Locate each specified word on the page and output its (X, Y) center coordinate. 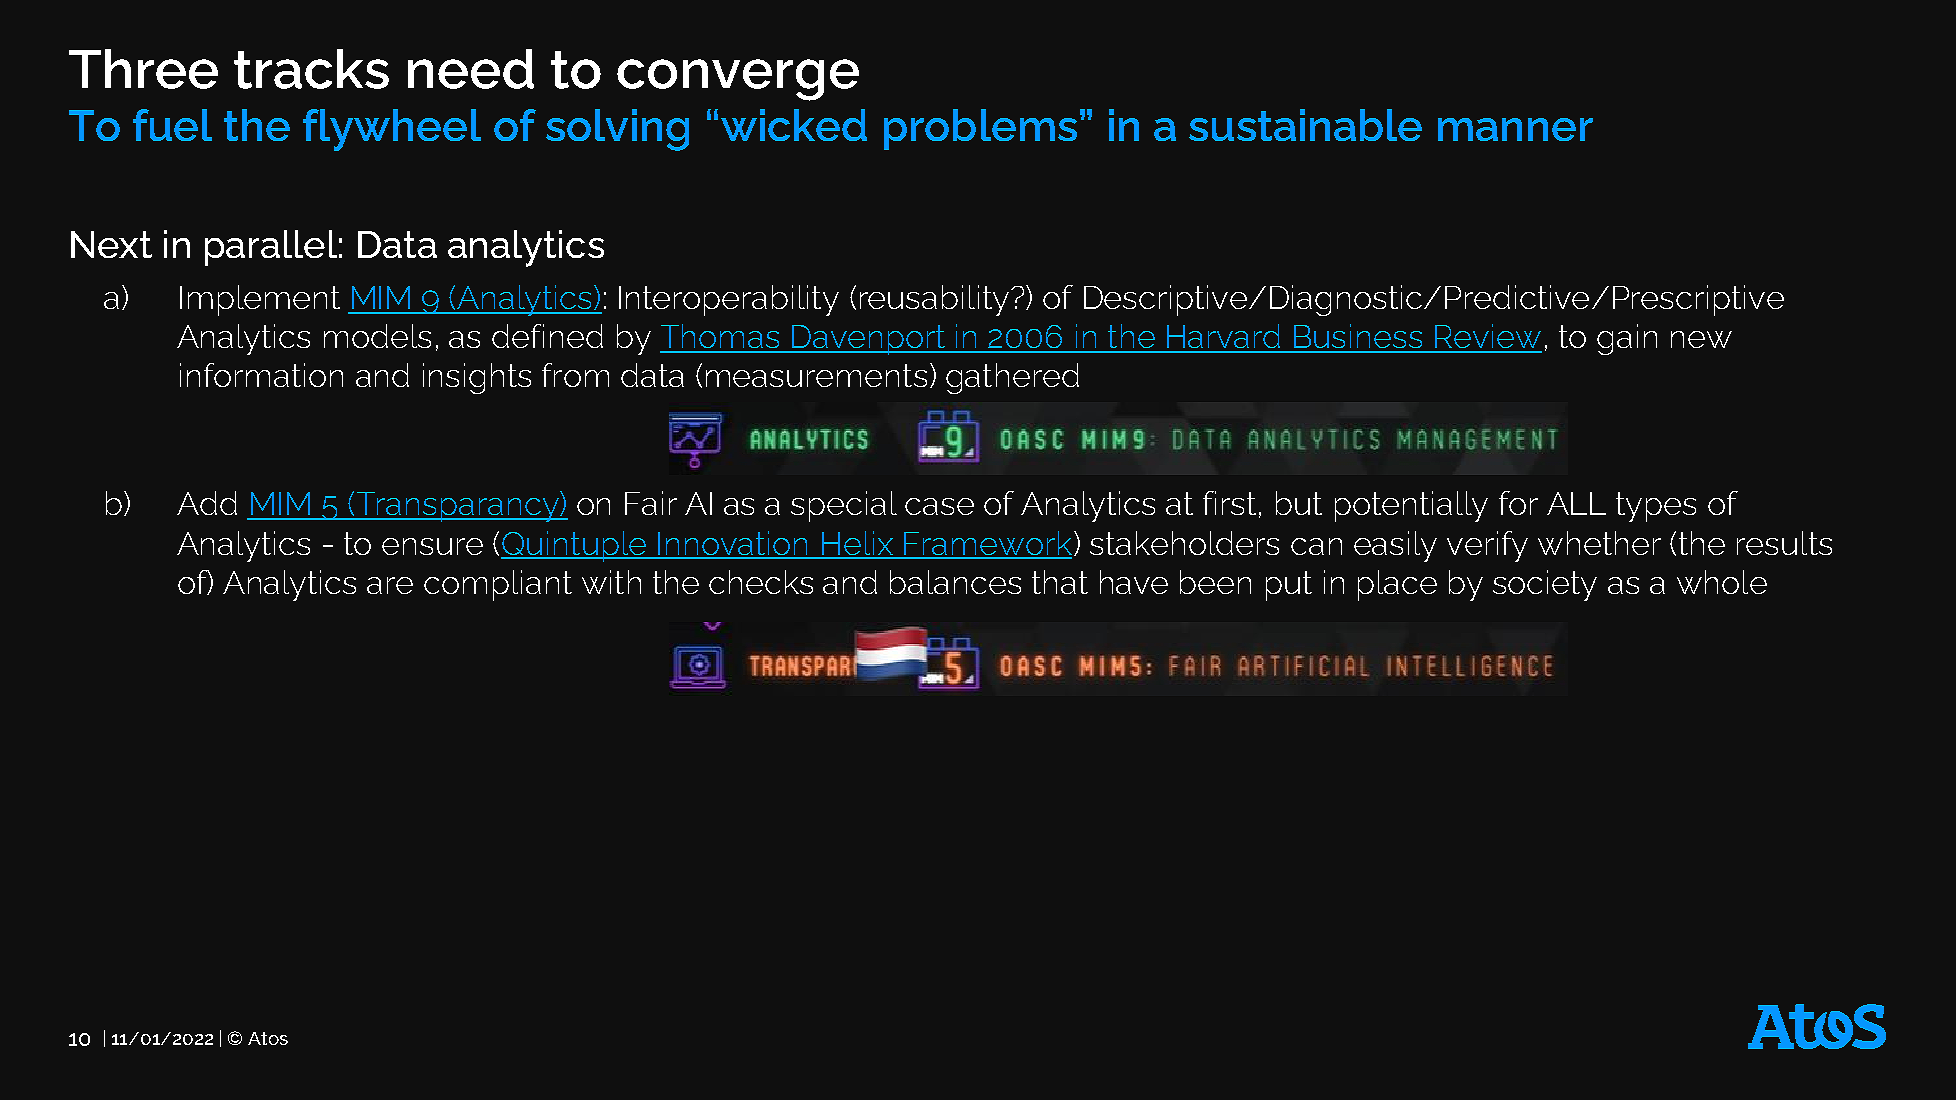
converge (738, 80)
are (390, 585)
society (1545, 585)
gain (1627, 339)
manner (1515, 129)
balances (955, 582)
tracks (311, 69)
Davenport (869, 340)
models (377, 336)
